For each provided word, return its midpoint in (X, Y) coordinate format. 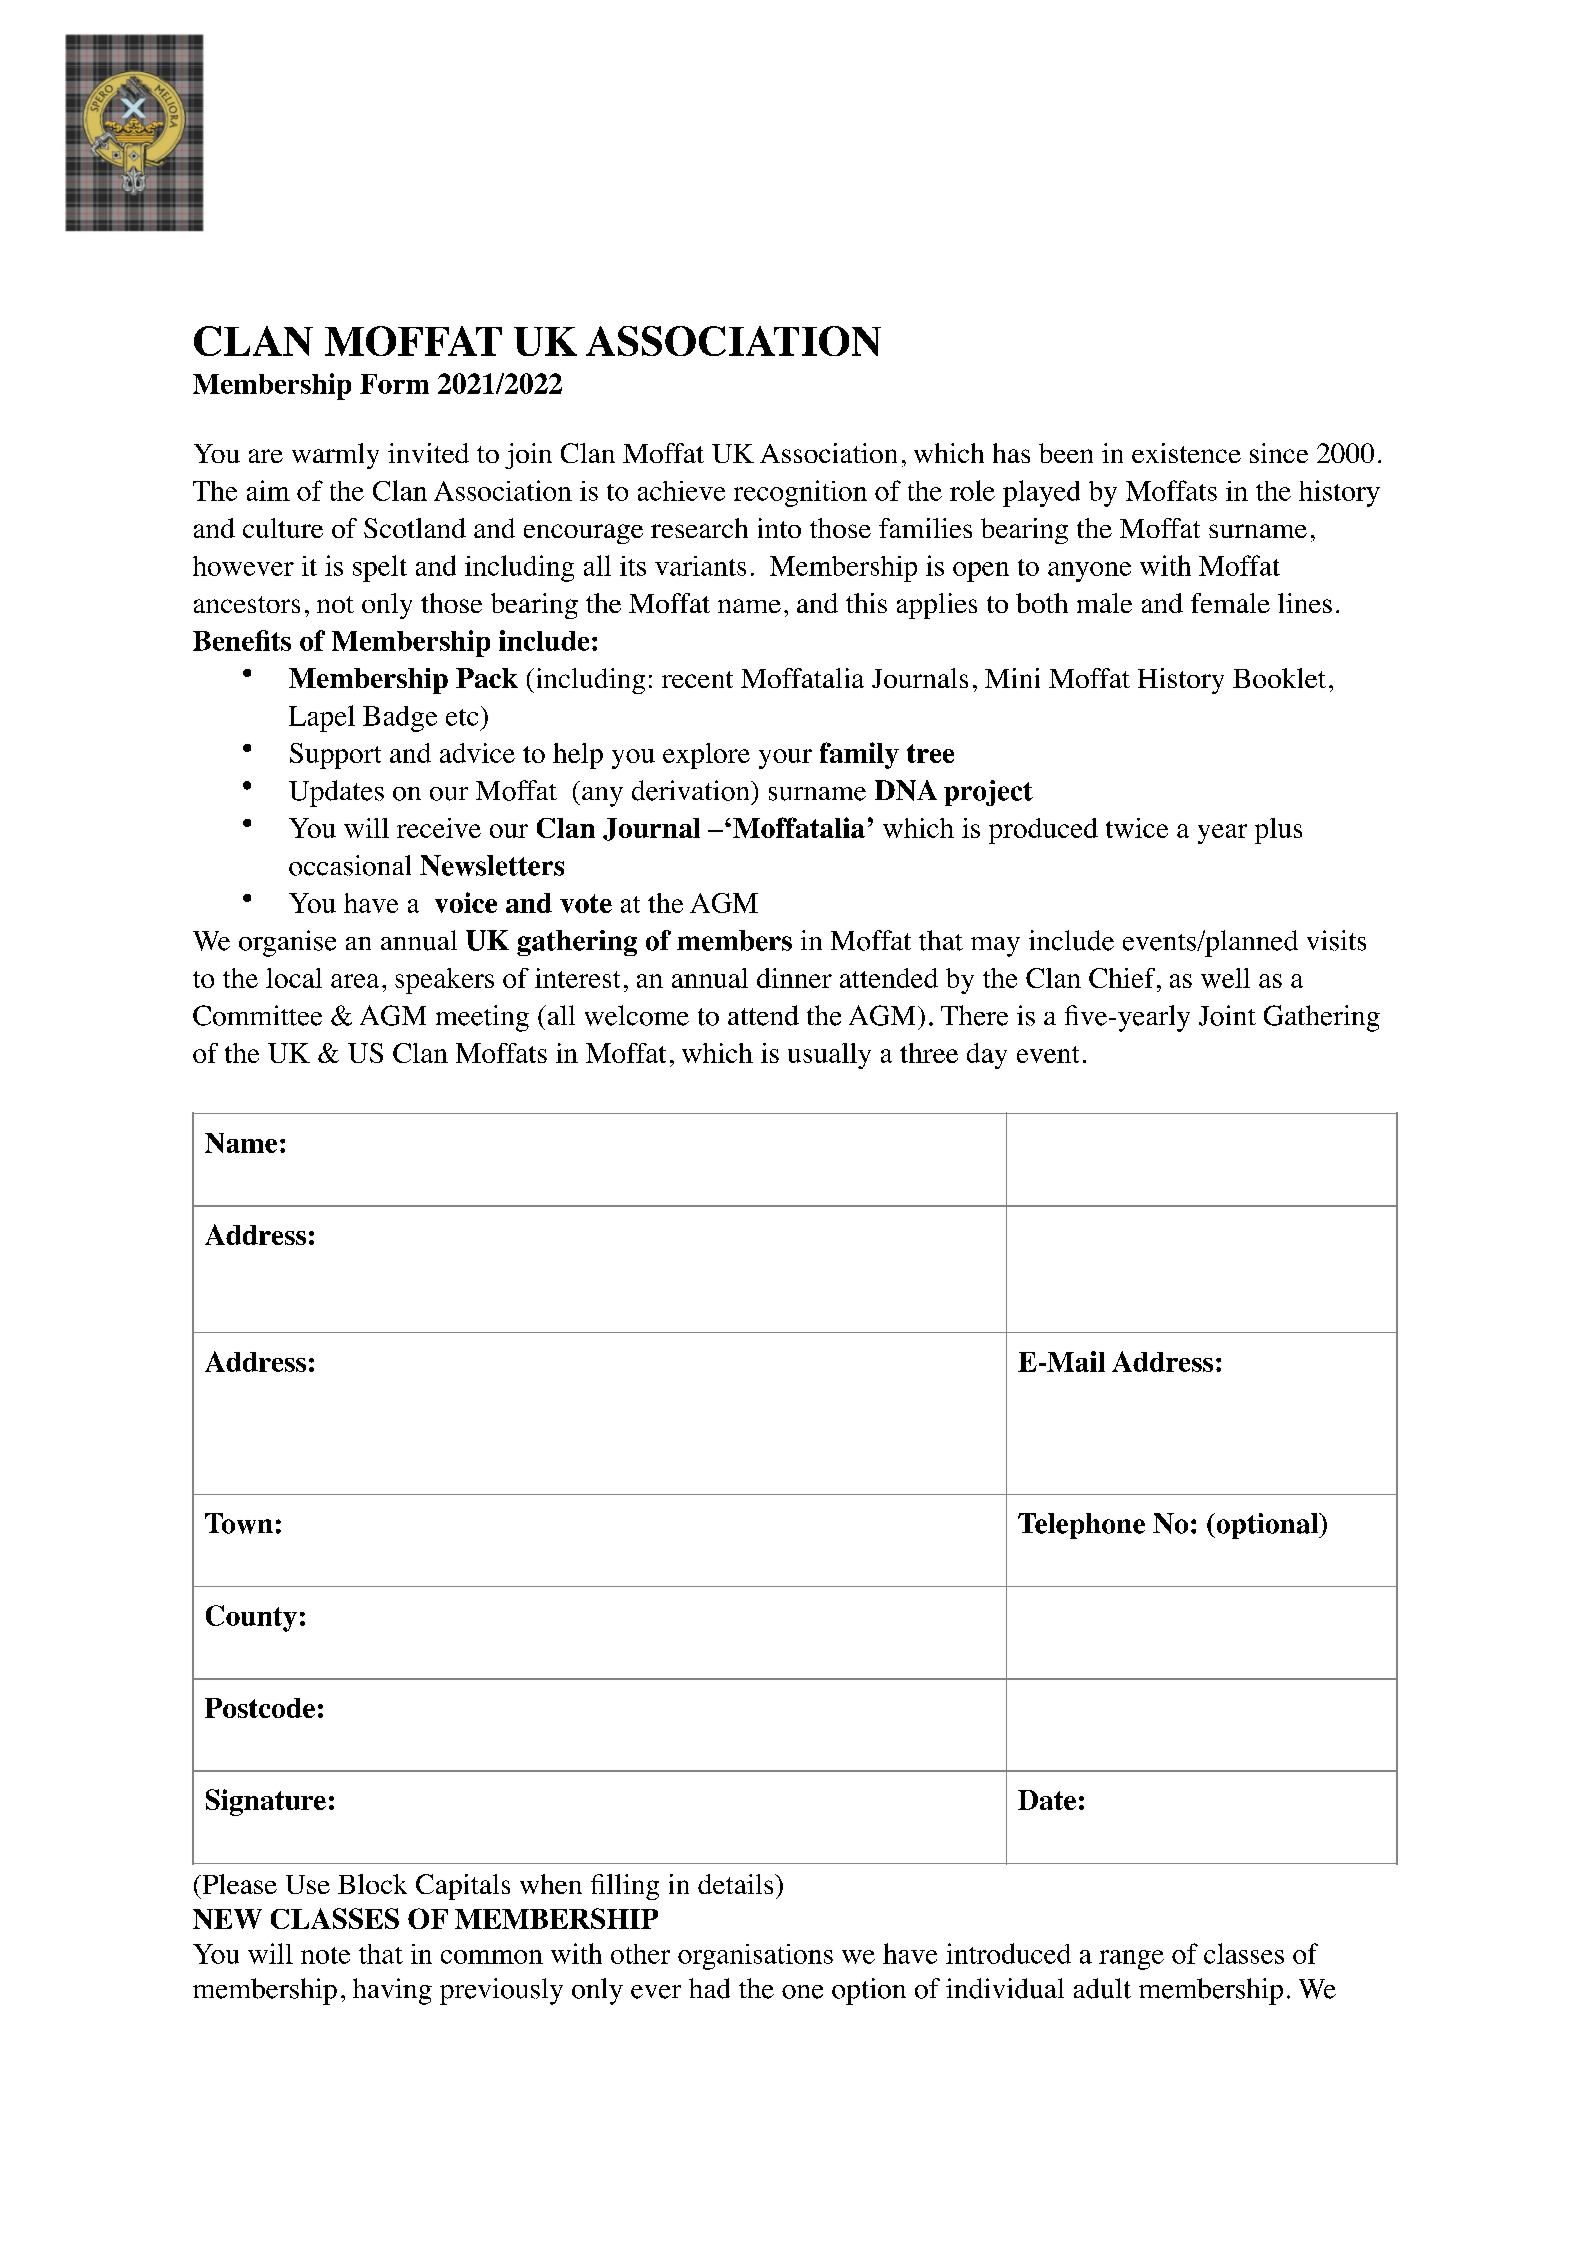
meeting (482, 1018)
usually (829, 1056)
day (987, 1056)
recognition (800, 493)
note (325, 1955)
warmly (335, 456)
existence (1186, 453)
